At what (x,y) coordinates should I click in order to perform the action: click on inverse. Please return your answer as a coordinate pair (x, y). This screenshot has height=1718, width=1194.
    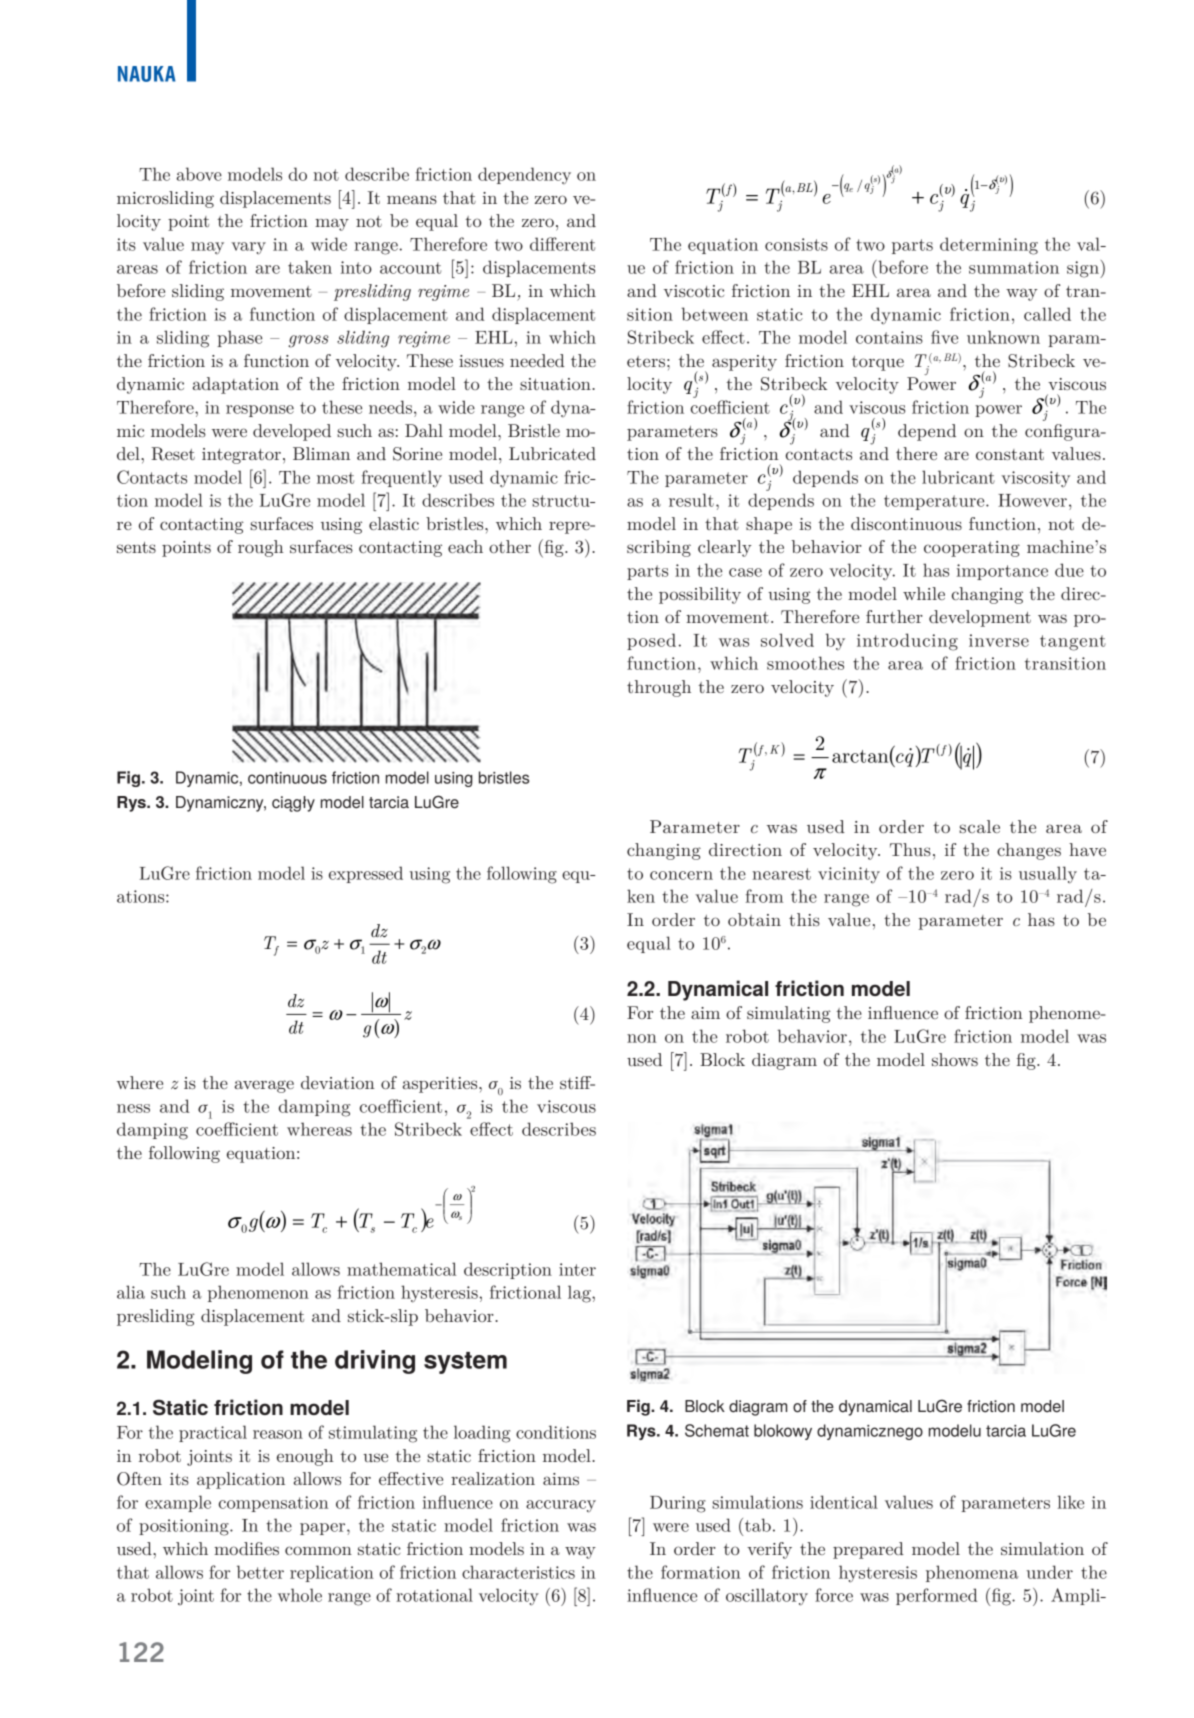
    Looking at the image, I should click on (999, 640).
